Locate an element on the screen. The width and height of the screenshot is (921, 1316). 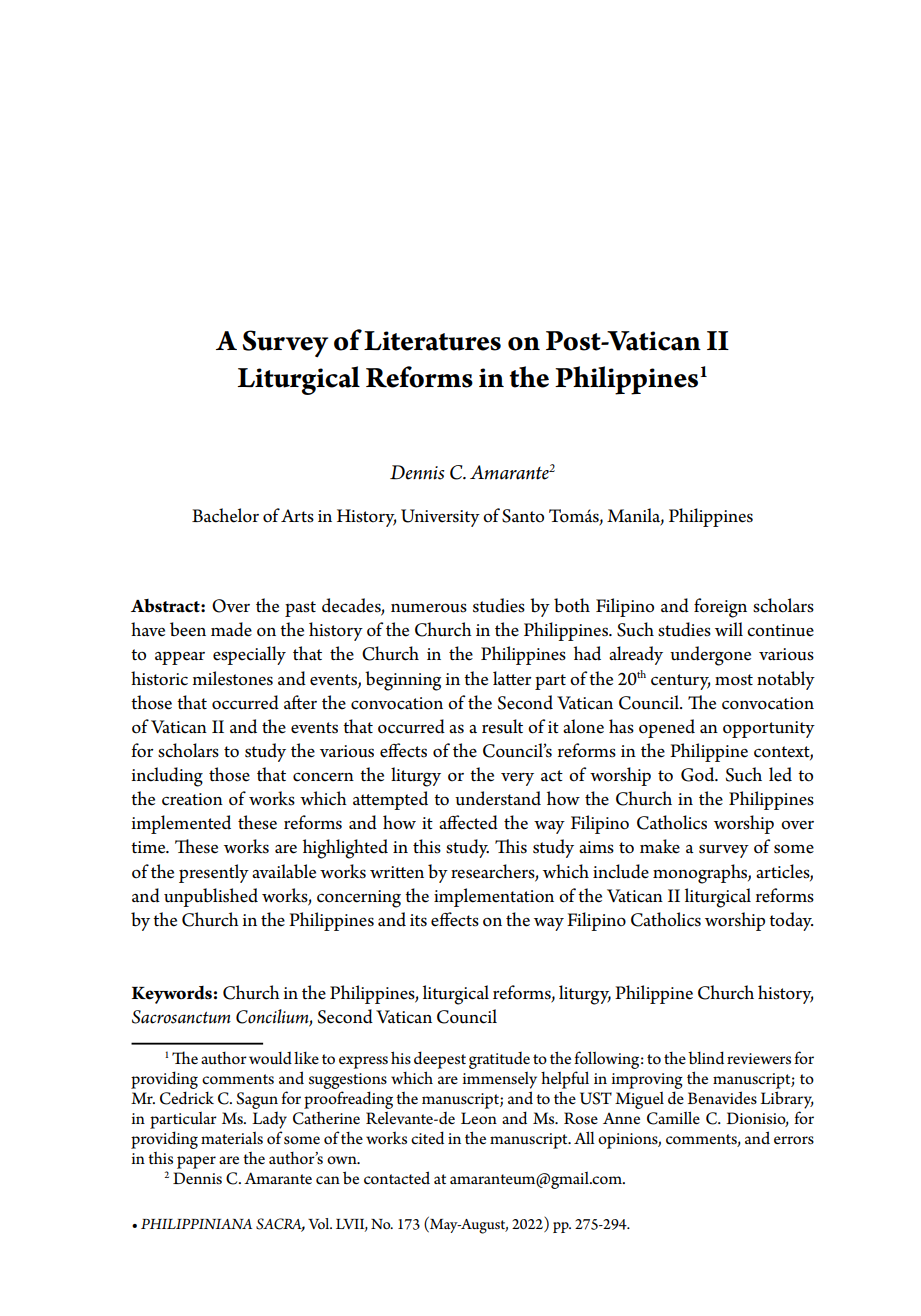
University is located at coordinates (440, 518).
